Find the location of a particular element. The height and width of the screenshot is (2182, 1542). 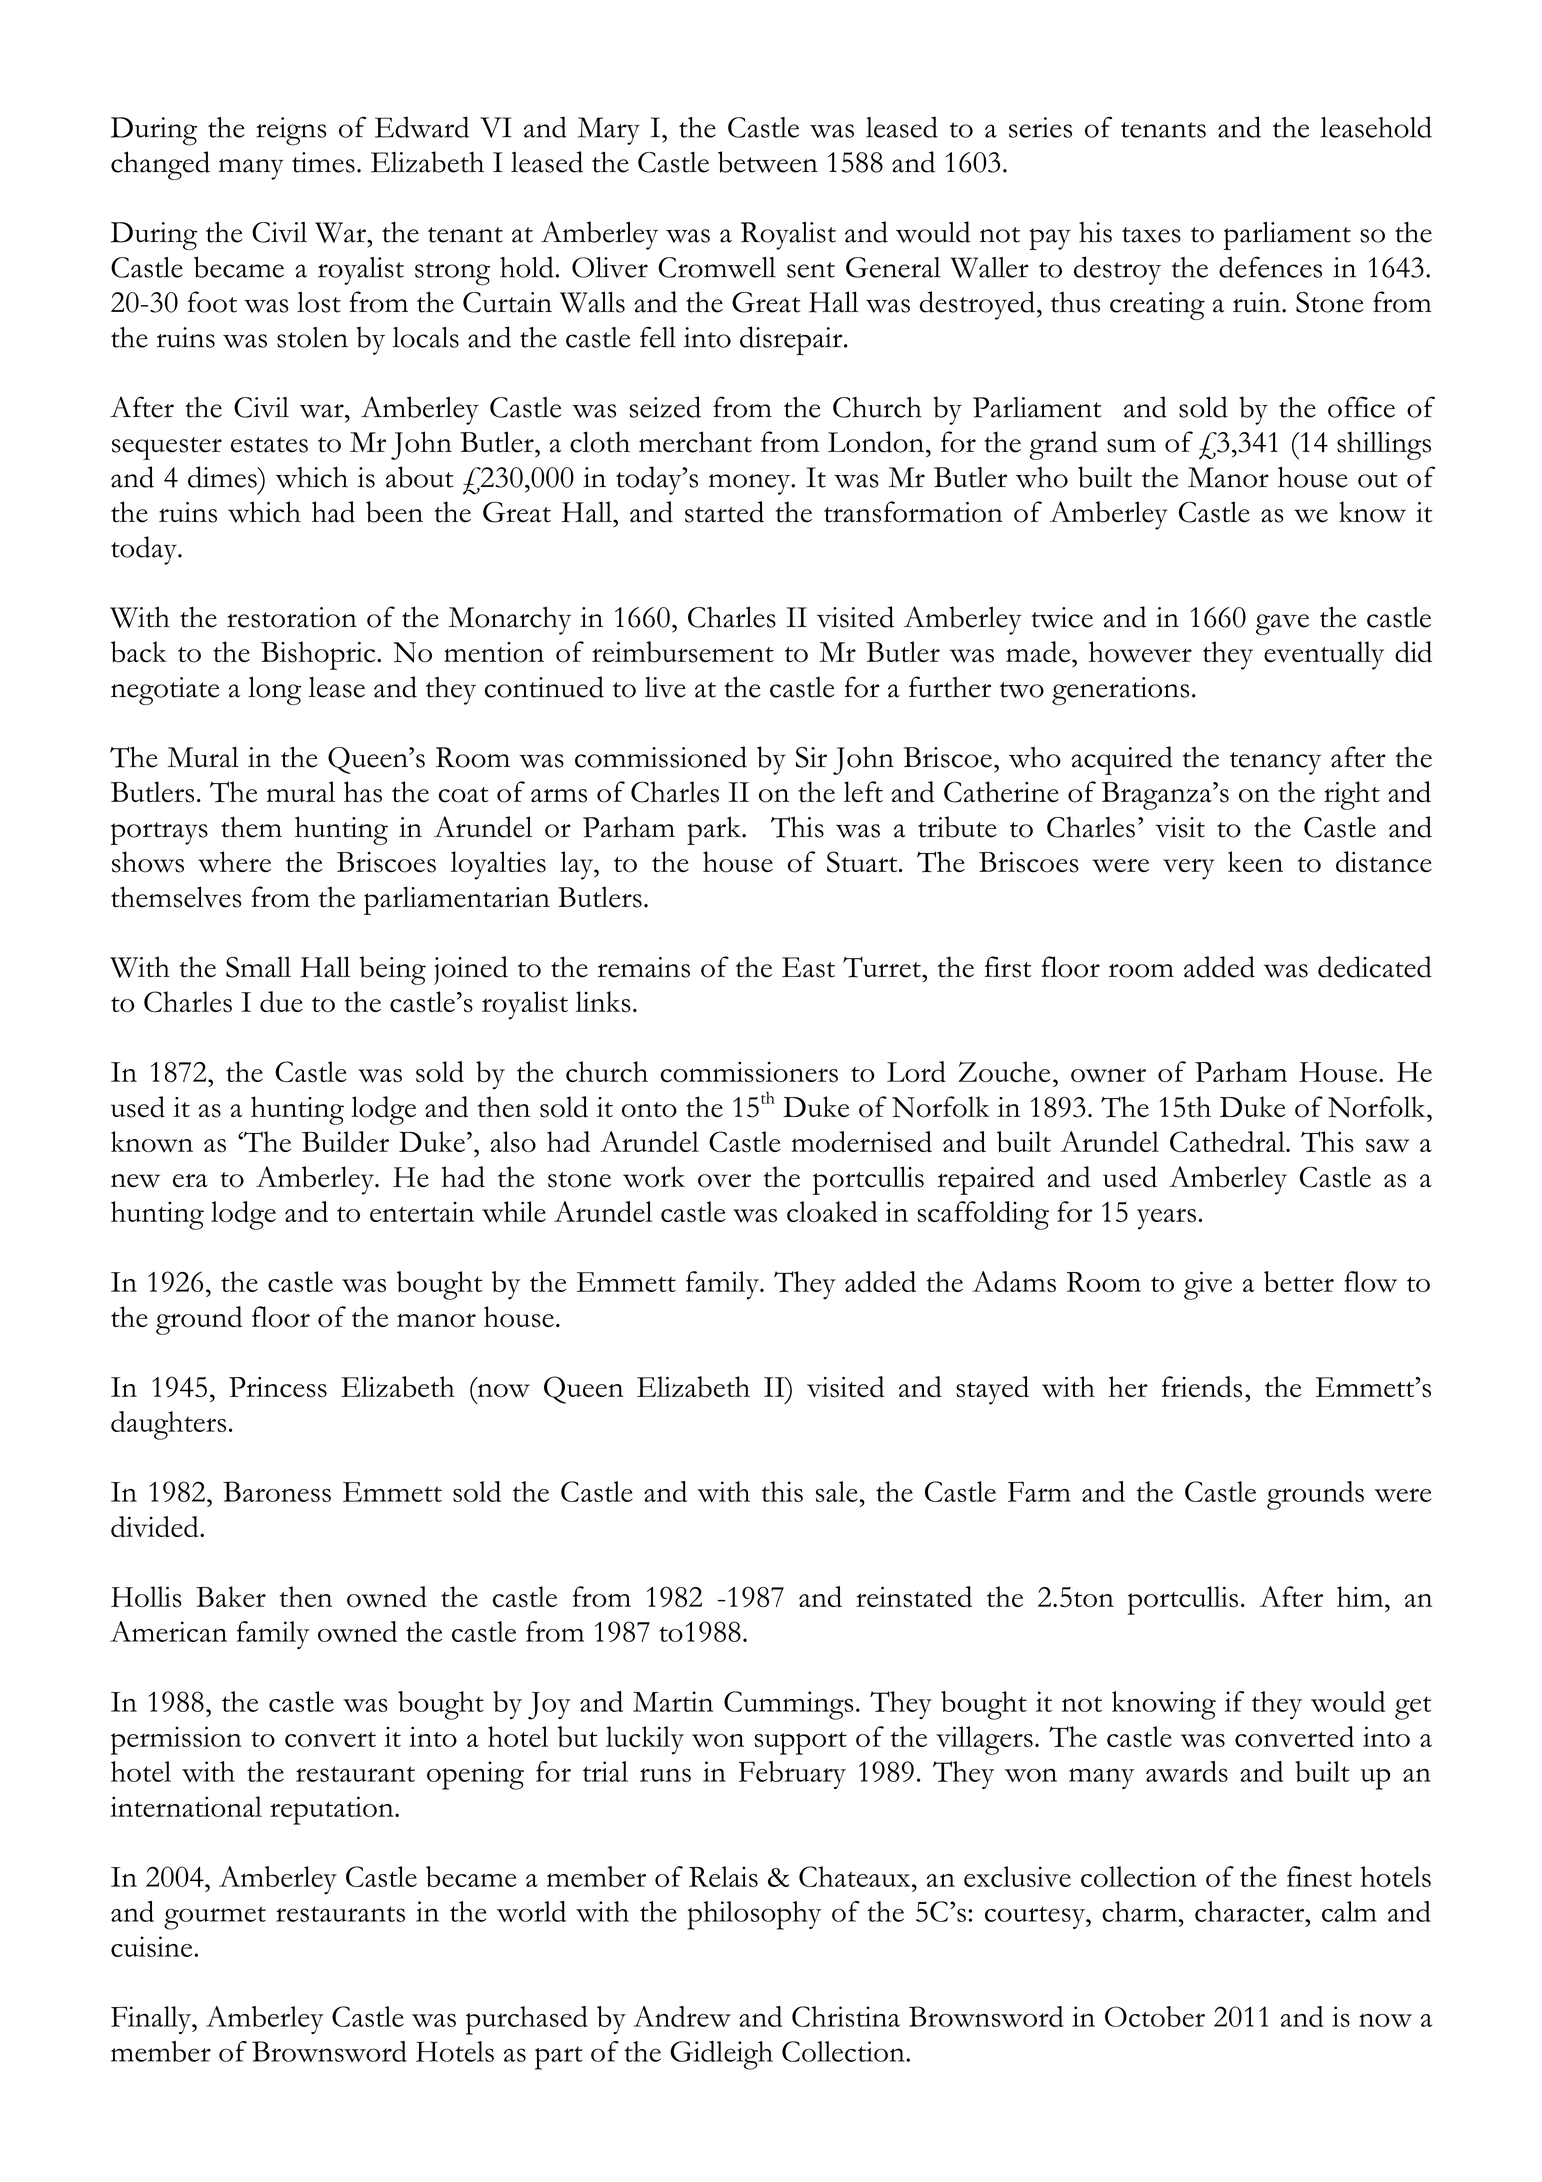

sale is located at coordinates (837, 1491).
